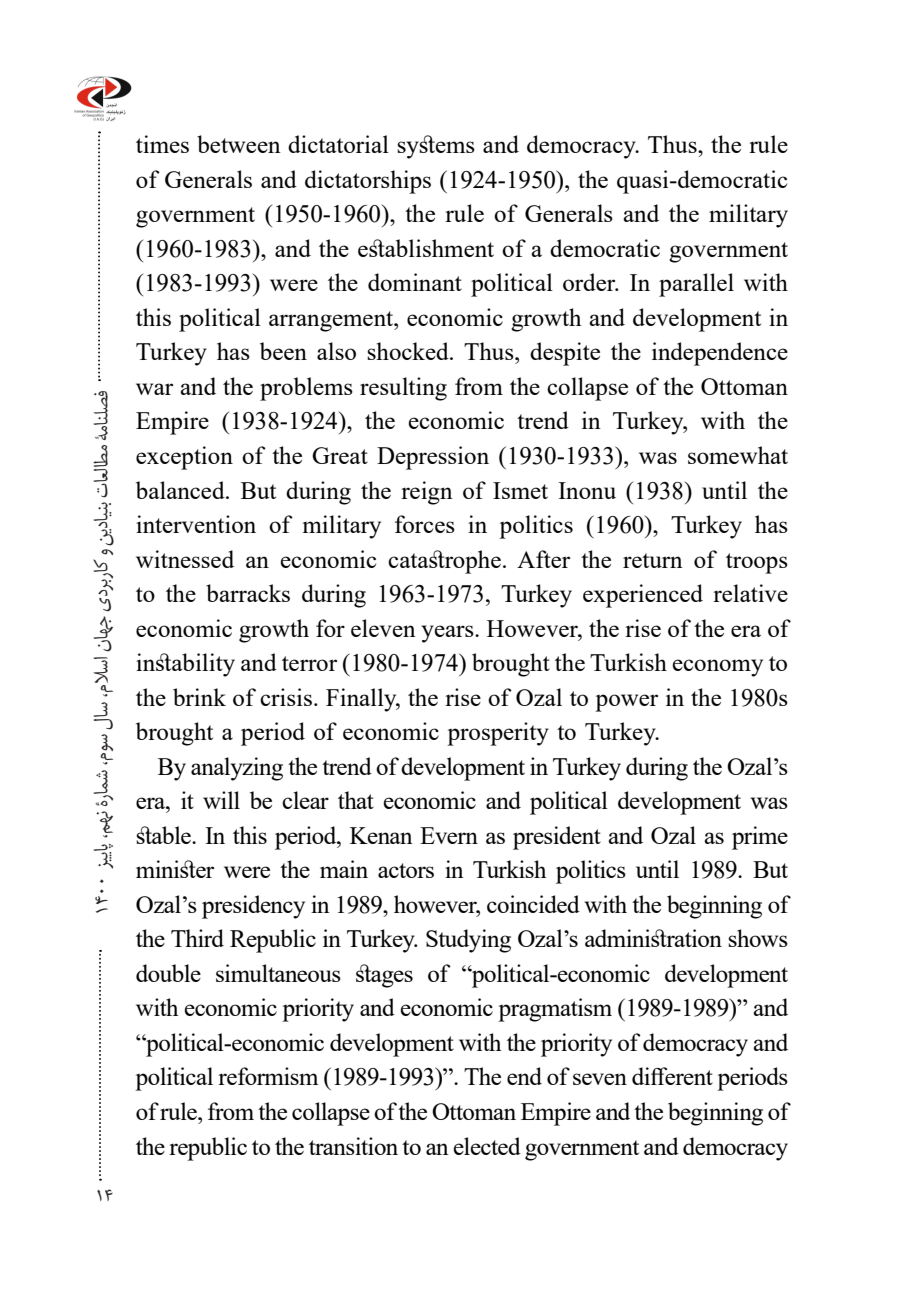  What do you see at coordinates (653, 938) in the screenshot?
I see `administration` at bounding box center [653, 938].
